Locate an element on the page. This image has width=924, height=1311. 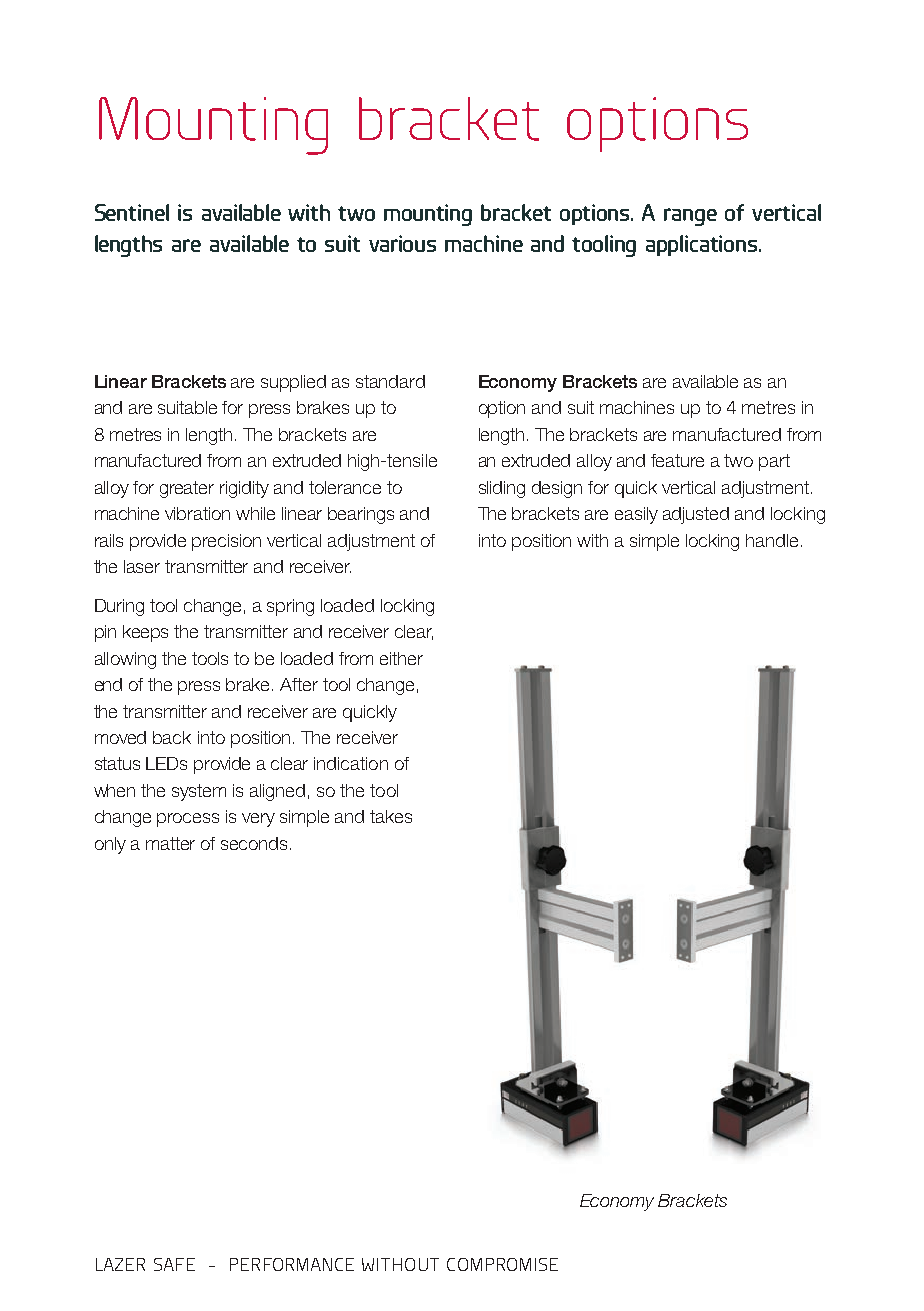
SAFE is located at coordinates (174, 1264).
